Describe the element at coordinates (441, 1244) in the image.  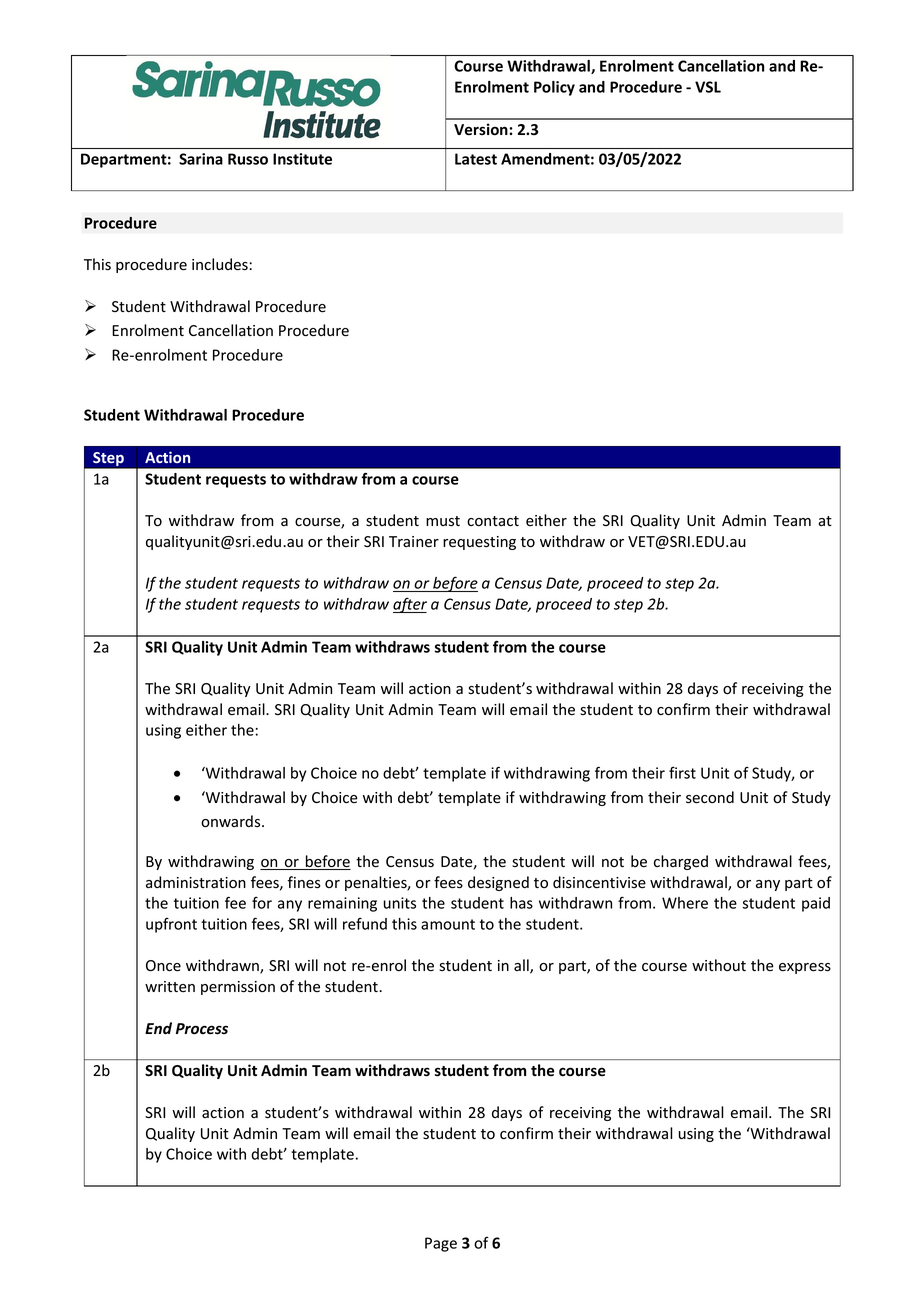
I see `Page` at that location.
